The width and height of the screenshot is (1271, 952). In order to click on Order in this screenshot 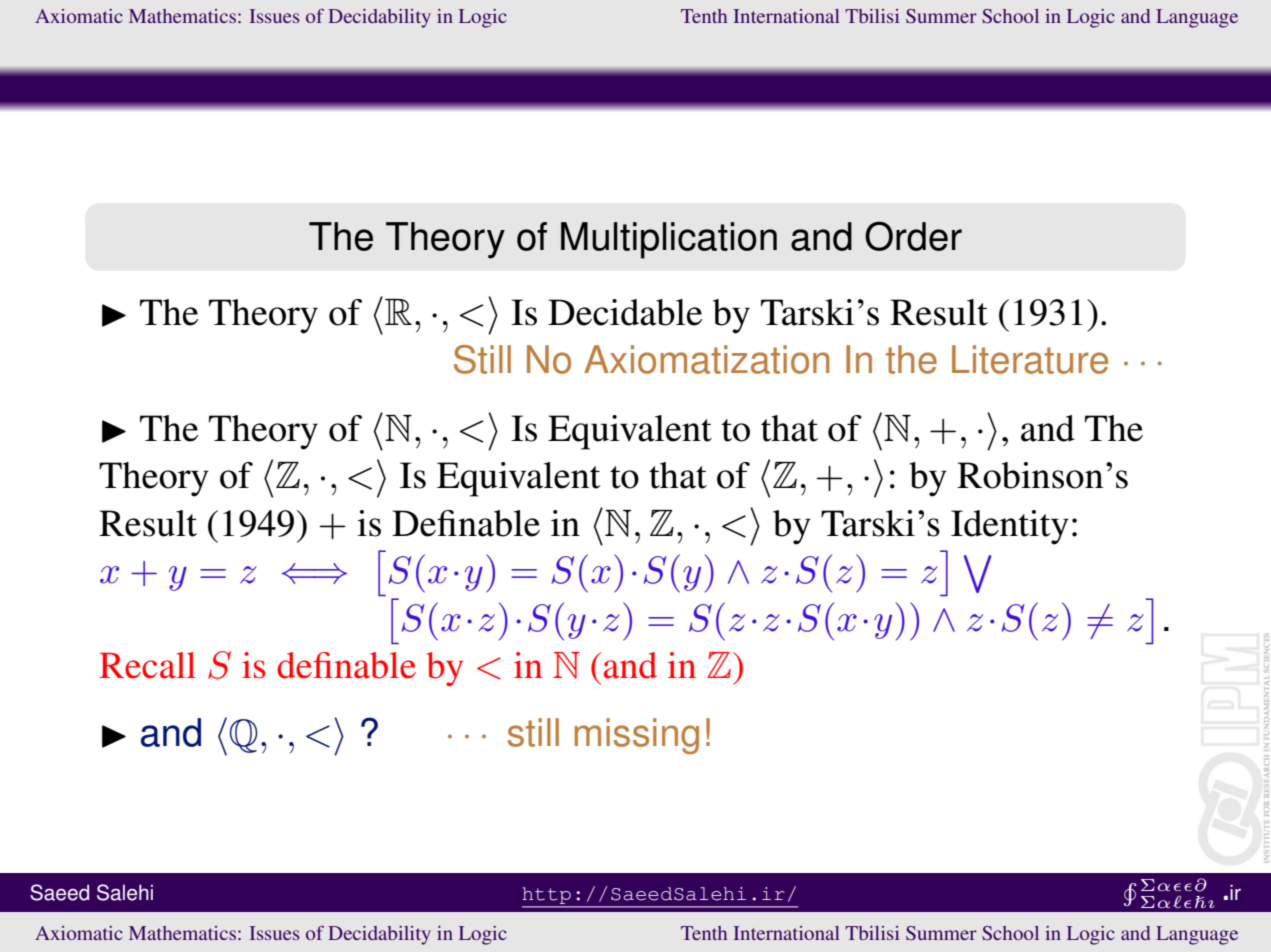, I will do `click(913, 236)`.
